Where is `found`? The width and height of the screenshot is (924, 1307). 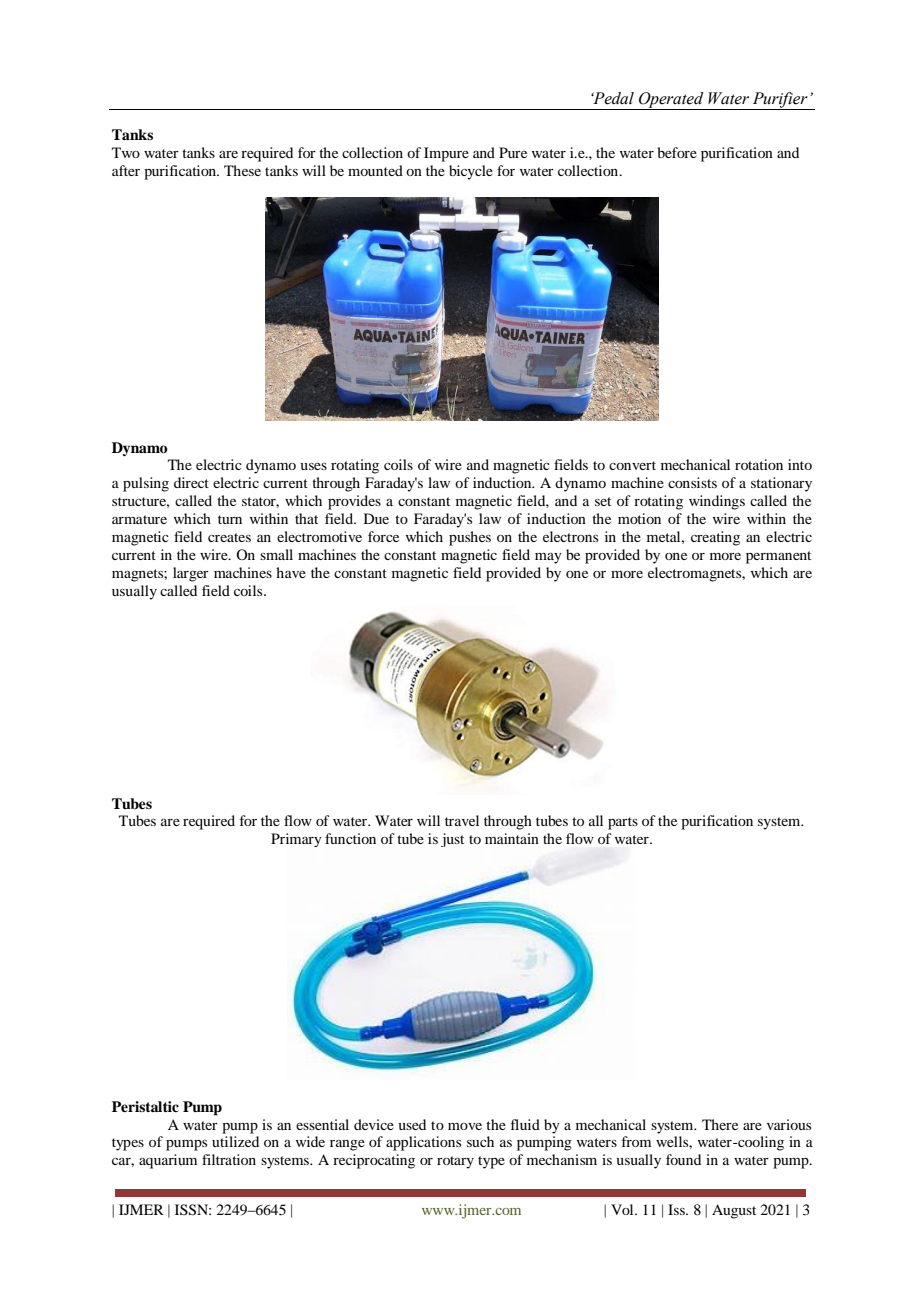
found is located at coordinates (683, 1159).
